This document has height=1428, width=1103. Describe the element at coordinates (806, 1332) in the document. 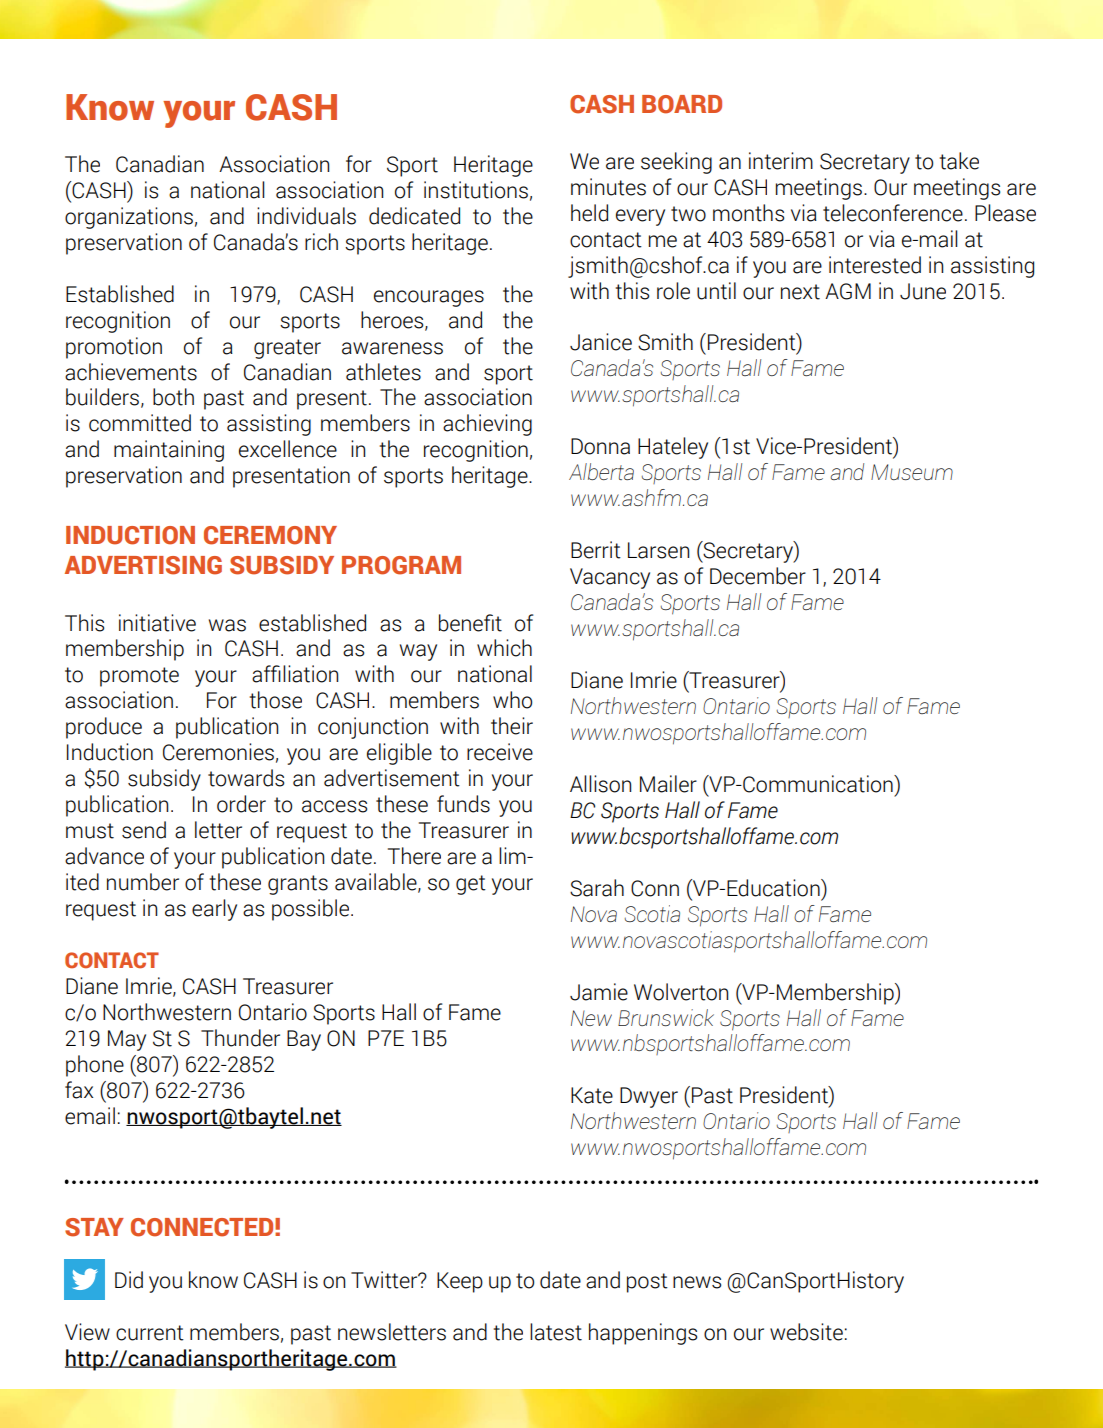

I see `website` at that location.
